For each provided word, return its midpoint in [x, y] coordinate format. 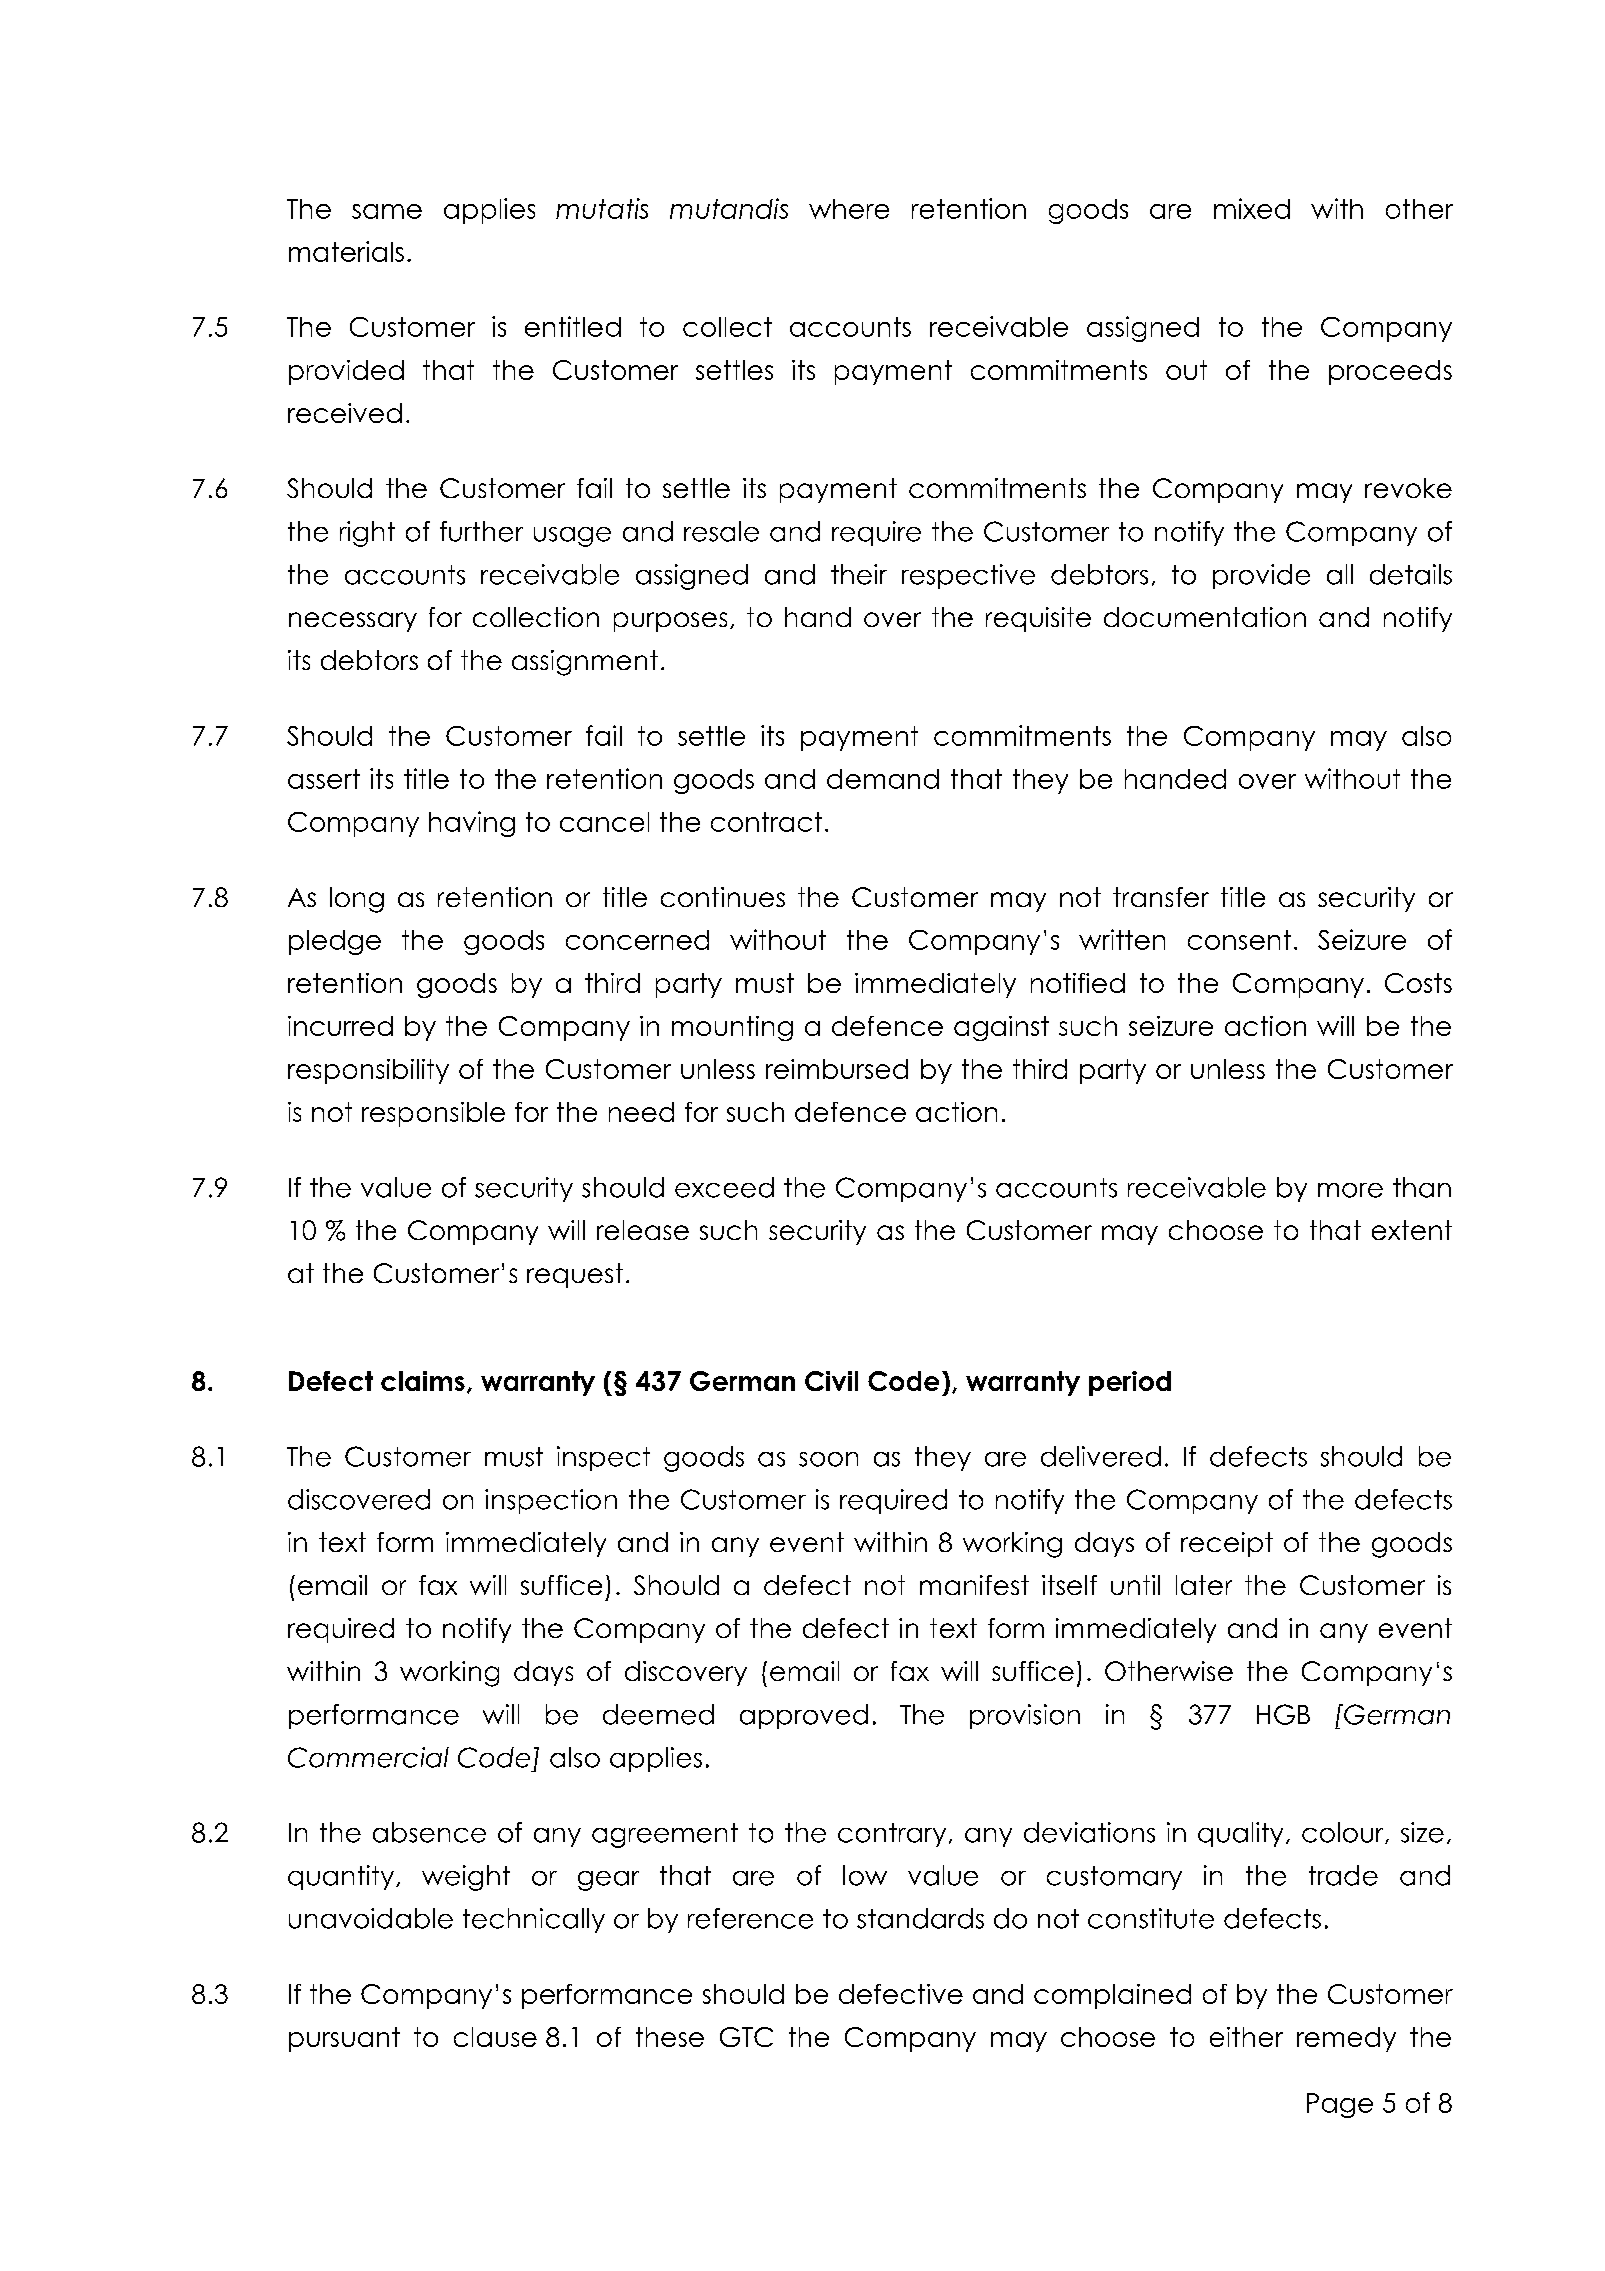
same [387, 211]
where [849, 209]
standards [920, 1918]
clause [495, 2037]
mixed [1252, 208]
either [1246, 2037]
